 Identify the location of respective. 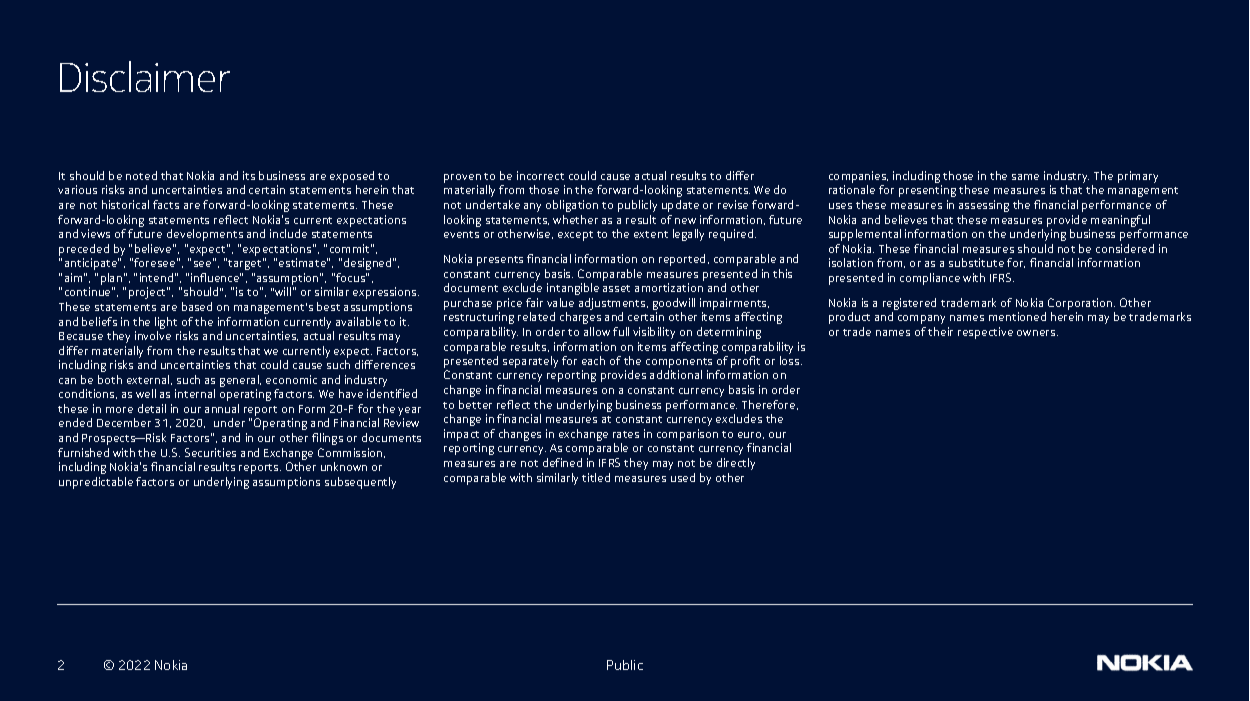
(985, 333).
